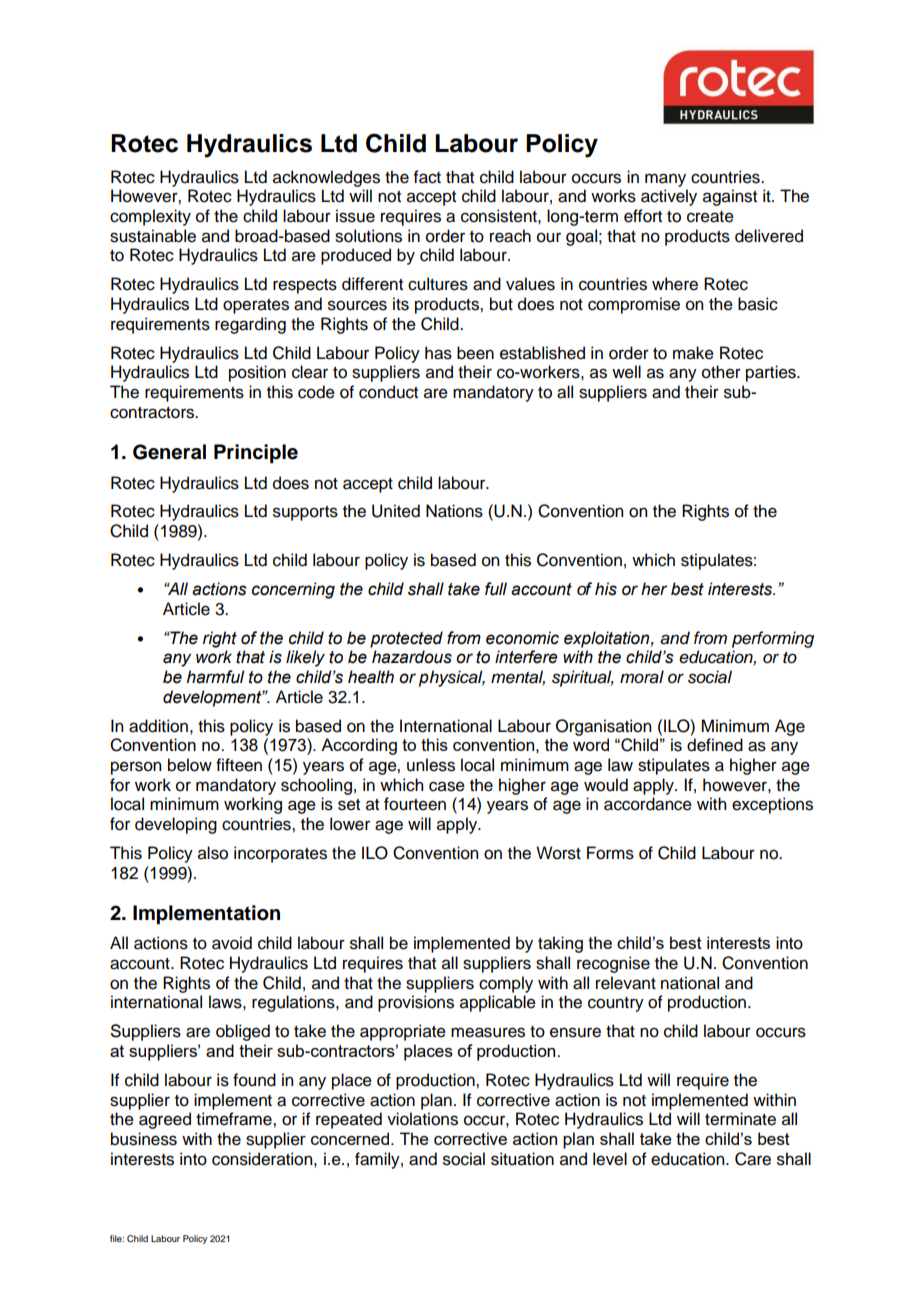 Image resolution: width=924 pixels, height=1308 pixels. I want to click on complexity, so click(150, 217).
